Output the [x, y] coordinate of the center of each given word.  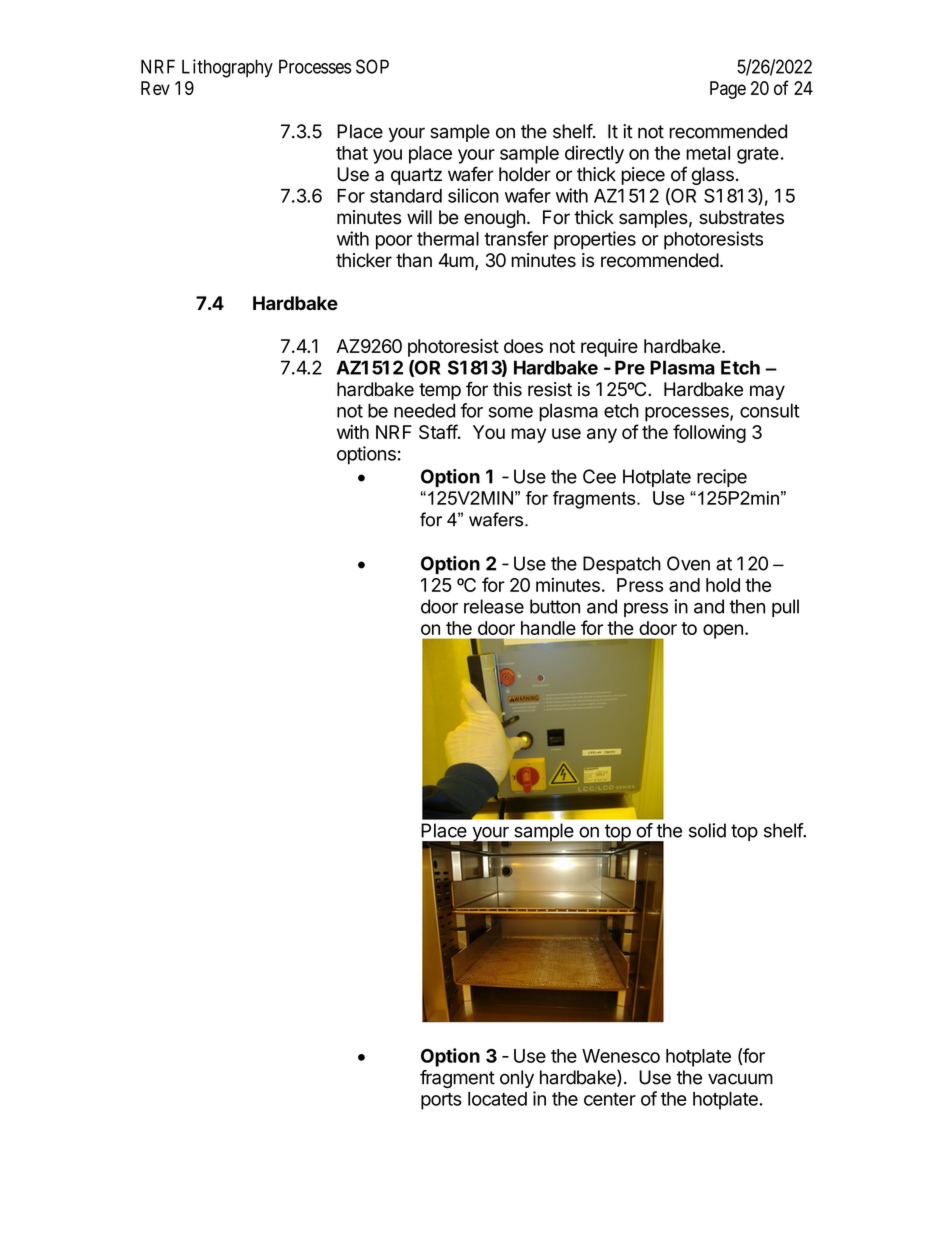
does [523, 346]
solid [707, 830]
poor [394, 242]
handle [548, 628]
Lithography [227, 68]
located [497, 1099]
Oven [688, 563]
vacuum [740, 1079]
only [517, 1079]
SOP [372, 66]
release [494, 606]
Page [728, 90]
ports [441, 1101]
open [723, 631]
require [609, 348]
